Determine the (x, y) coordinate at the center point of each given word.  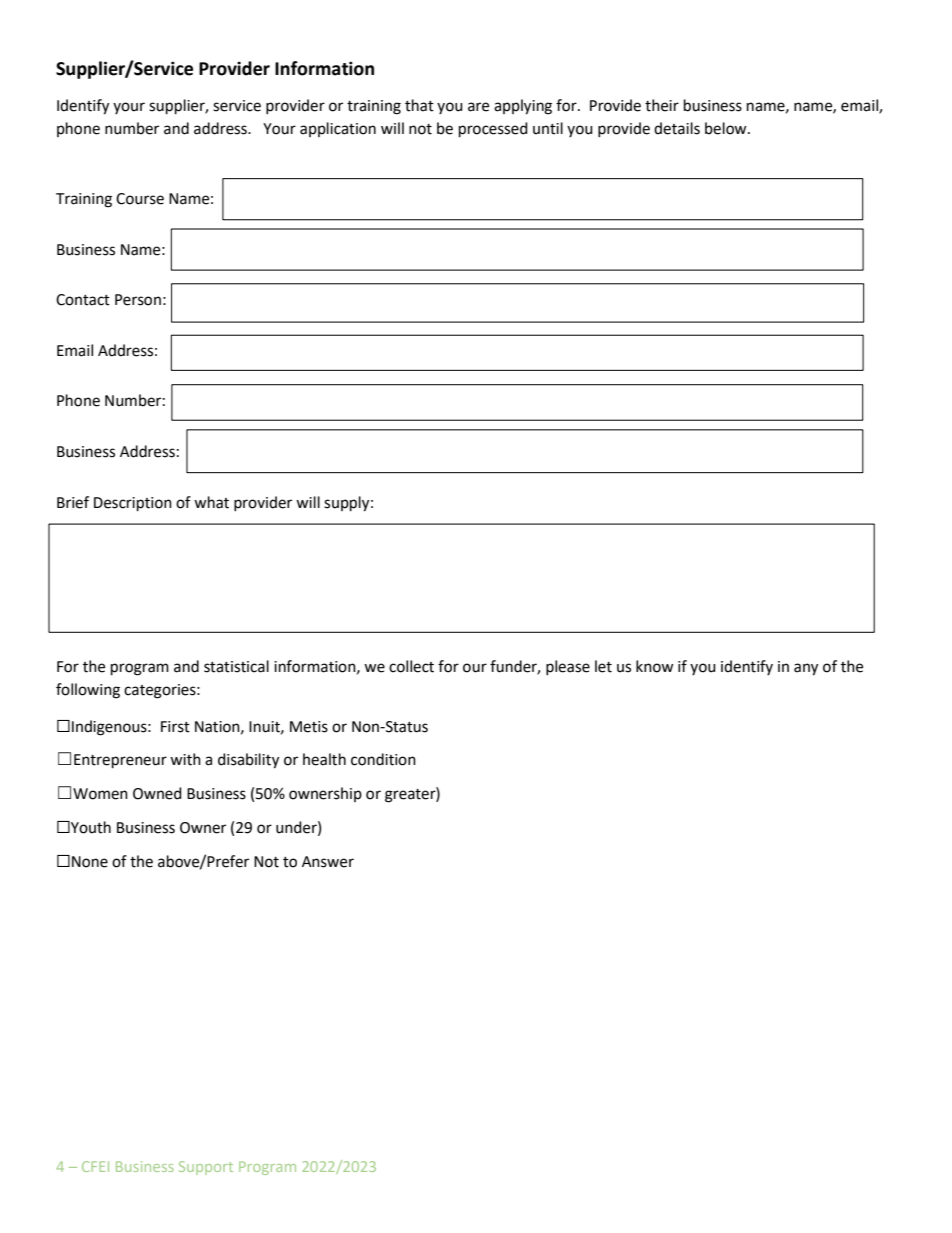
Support (206, 1168)
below (727, 128)
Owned (157, 793)
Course (140, 199)
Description (133, 504)
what (211, 502)
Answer (328, 862)
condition (383, 759)
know (655, 666)
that (419, 105)
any (806, 669)
